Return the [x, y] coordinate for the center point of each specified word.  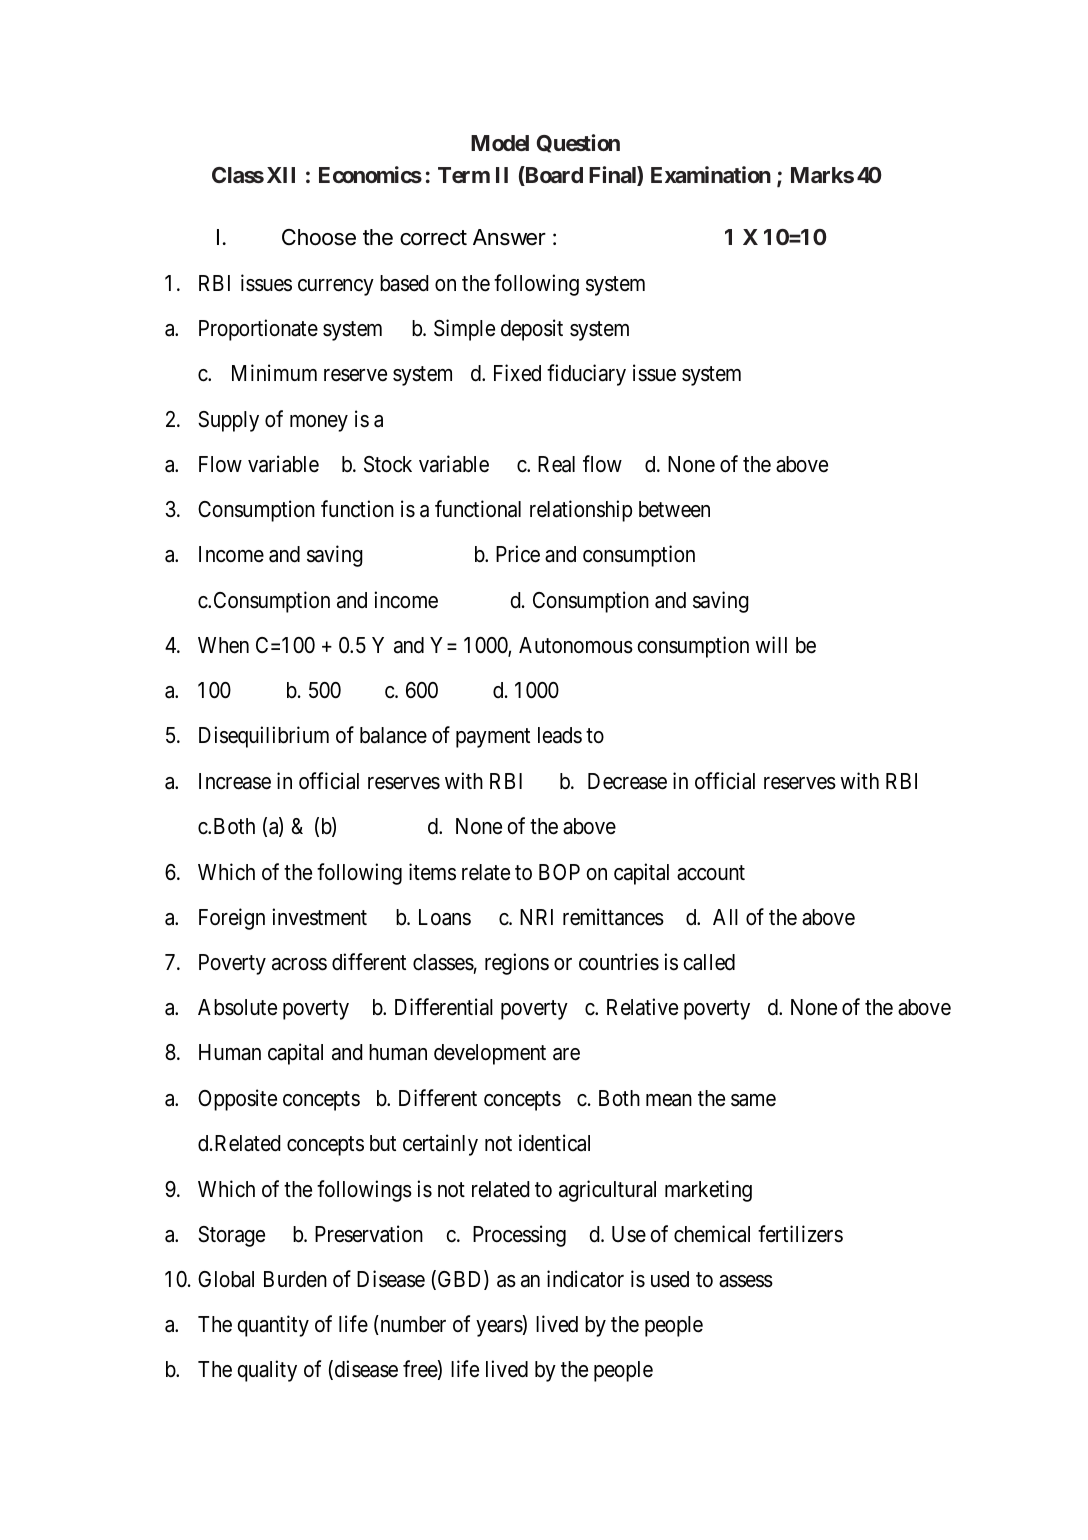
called [709, 962]
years [500, 1328]
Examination [711, 174]
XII [281, 175]
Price [518, 554]
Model [500, 143]
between [674, 509]
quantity [273, 1326]
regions [517, 964]
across [299, 964]
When [223, 645]
